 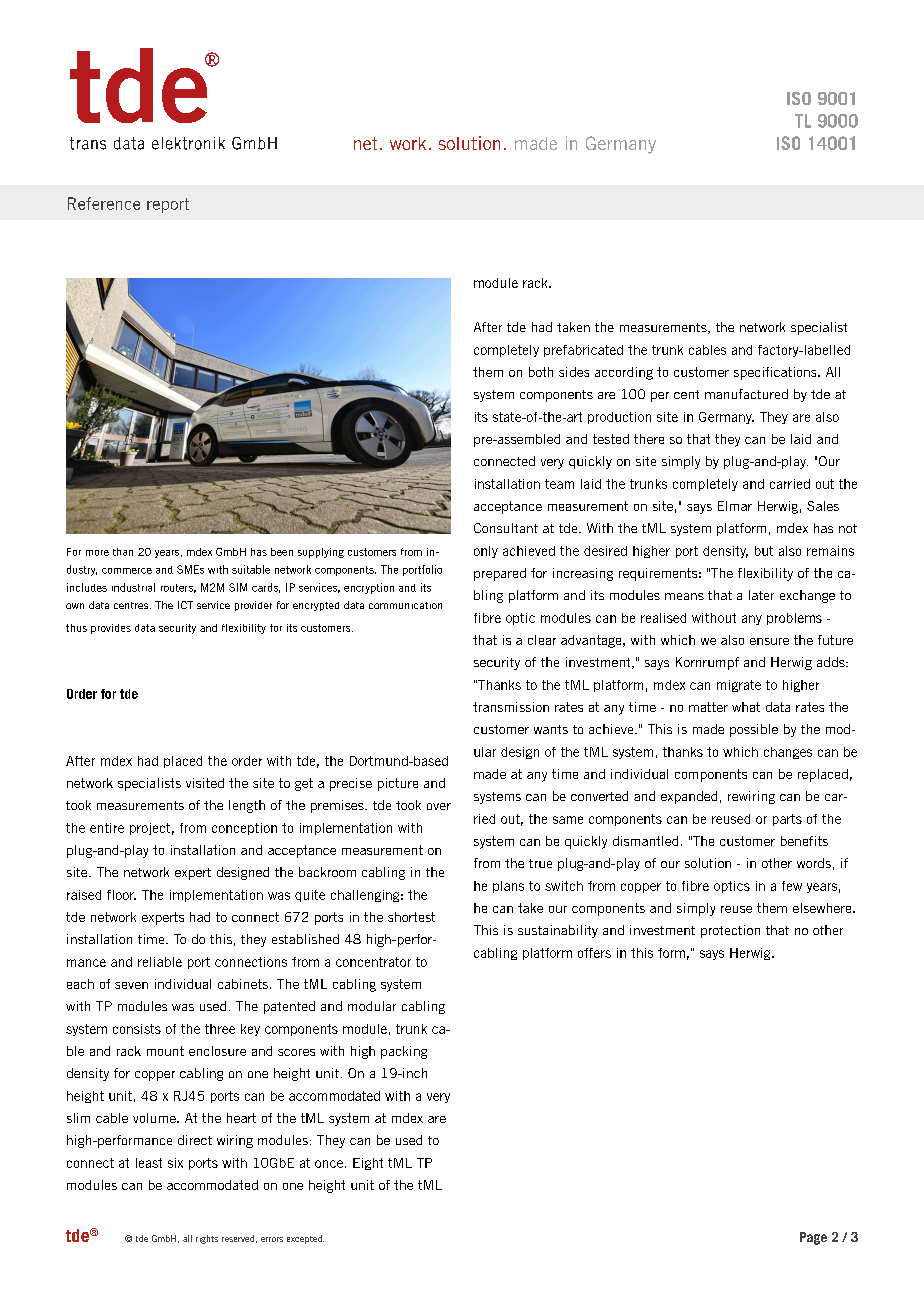 I want to click on provides, so click(x=111, y=629).
